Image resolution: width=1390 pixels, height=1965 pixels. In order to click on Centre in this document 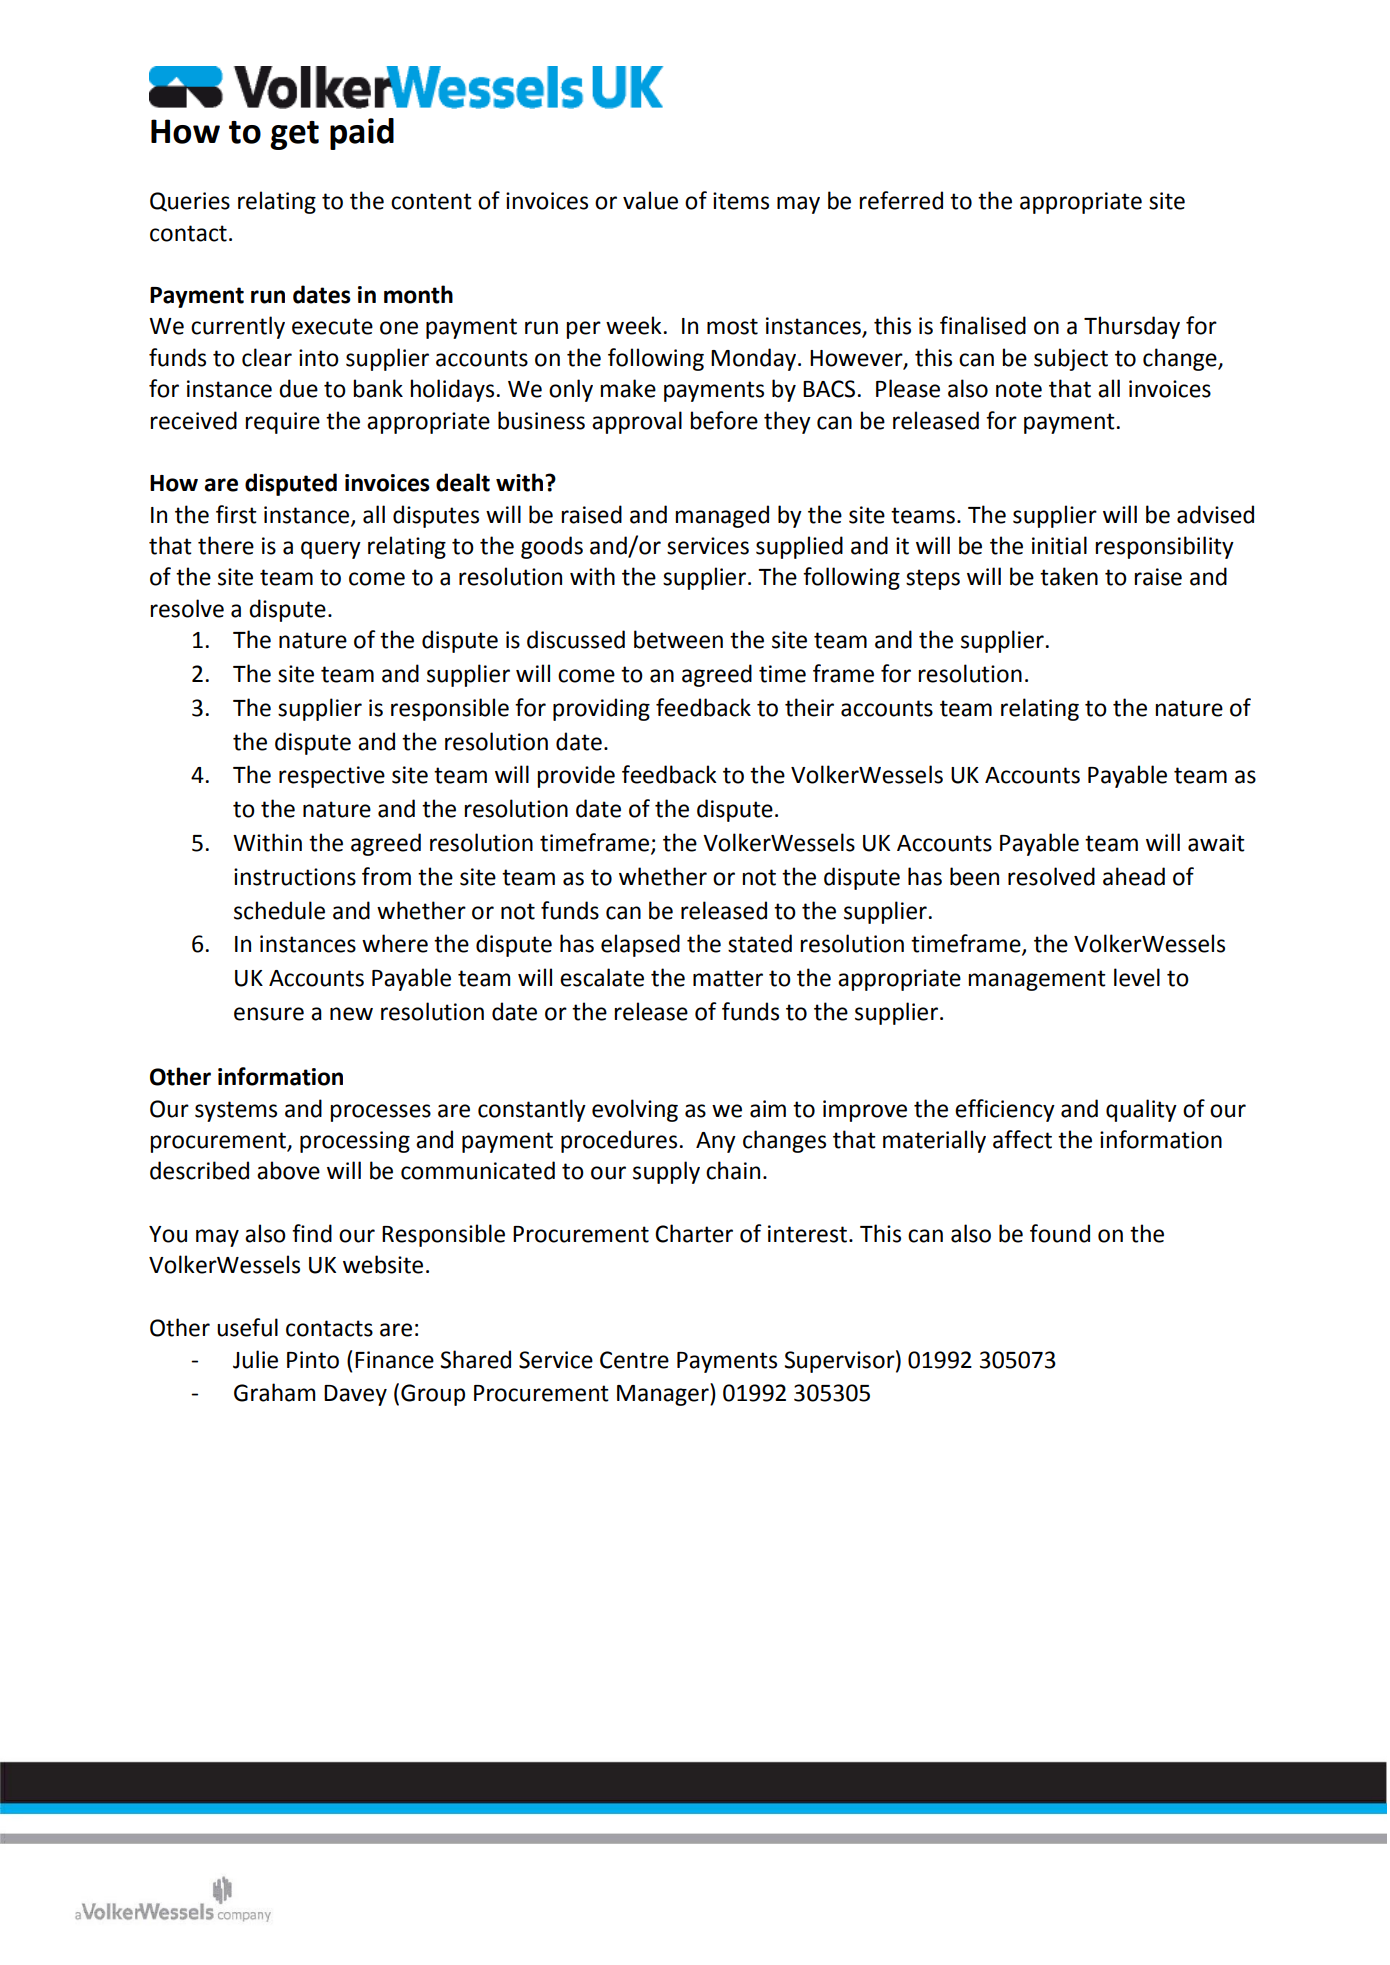, I will do `click(634, 1360)`.
